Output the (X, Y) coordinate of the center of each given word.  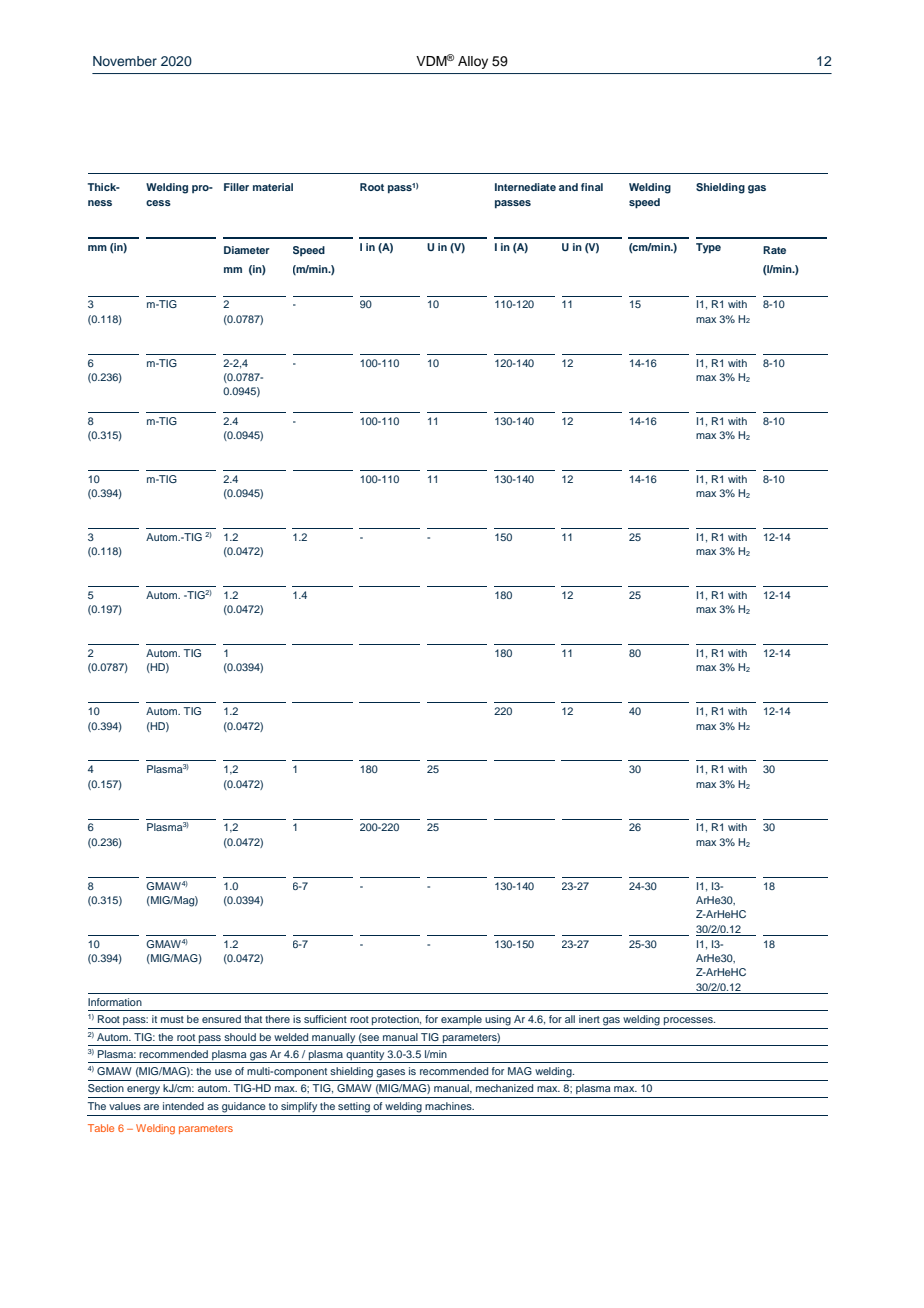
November (125, 61)
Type (708, 248)
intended (183, 1106)
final (592, 187)
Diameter (247, 250)
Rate (774, 250)
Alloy (473, 62)
